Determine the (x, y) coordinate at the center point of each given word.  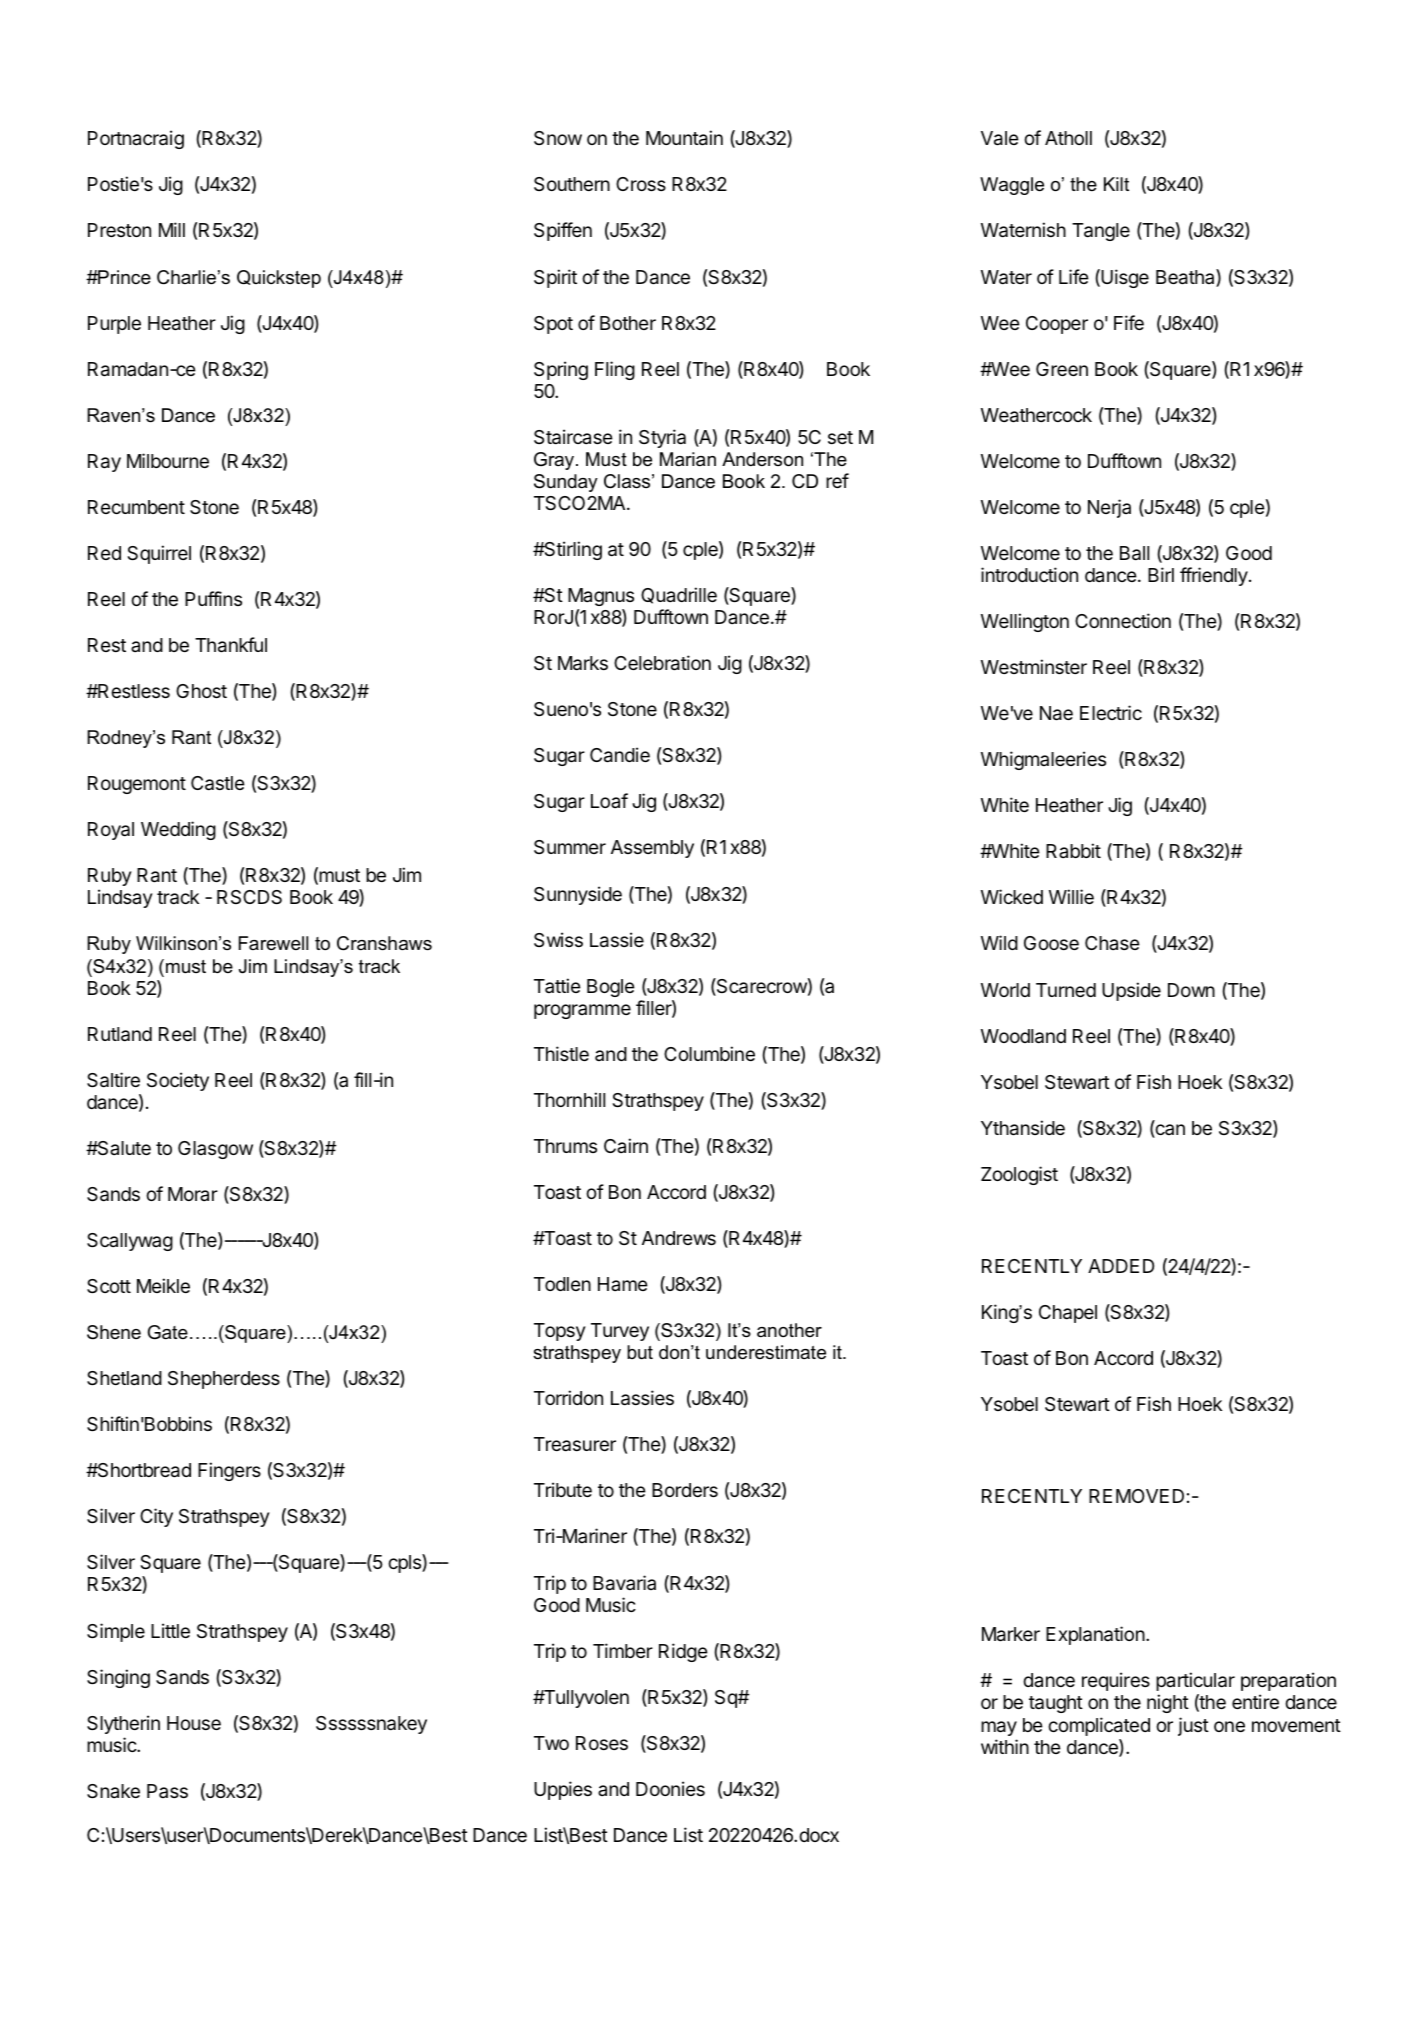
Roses (602, 1743)
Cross (641, 184)
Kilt (1116, 184)
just (1193, 1726)
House (194, 1723)
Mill (172, 229)
